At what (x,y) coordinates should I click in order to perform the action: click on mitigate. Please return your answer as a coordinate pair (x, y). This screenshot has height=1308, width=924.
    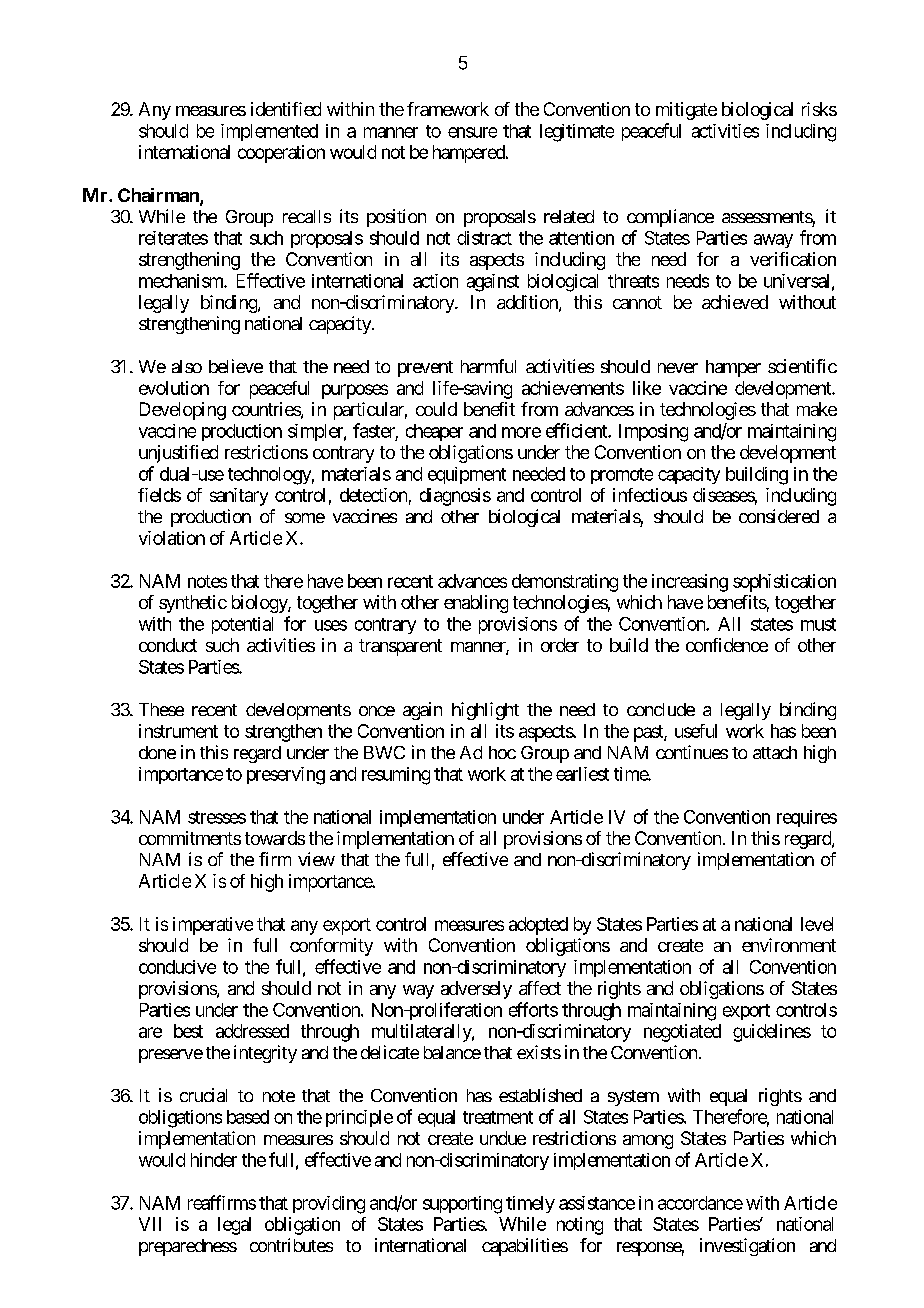
    Looking at the image, I should click on (686, 111).
